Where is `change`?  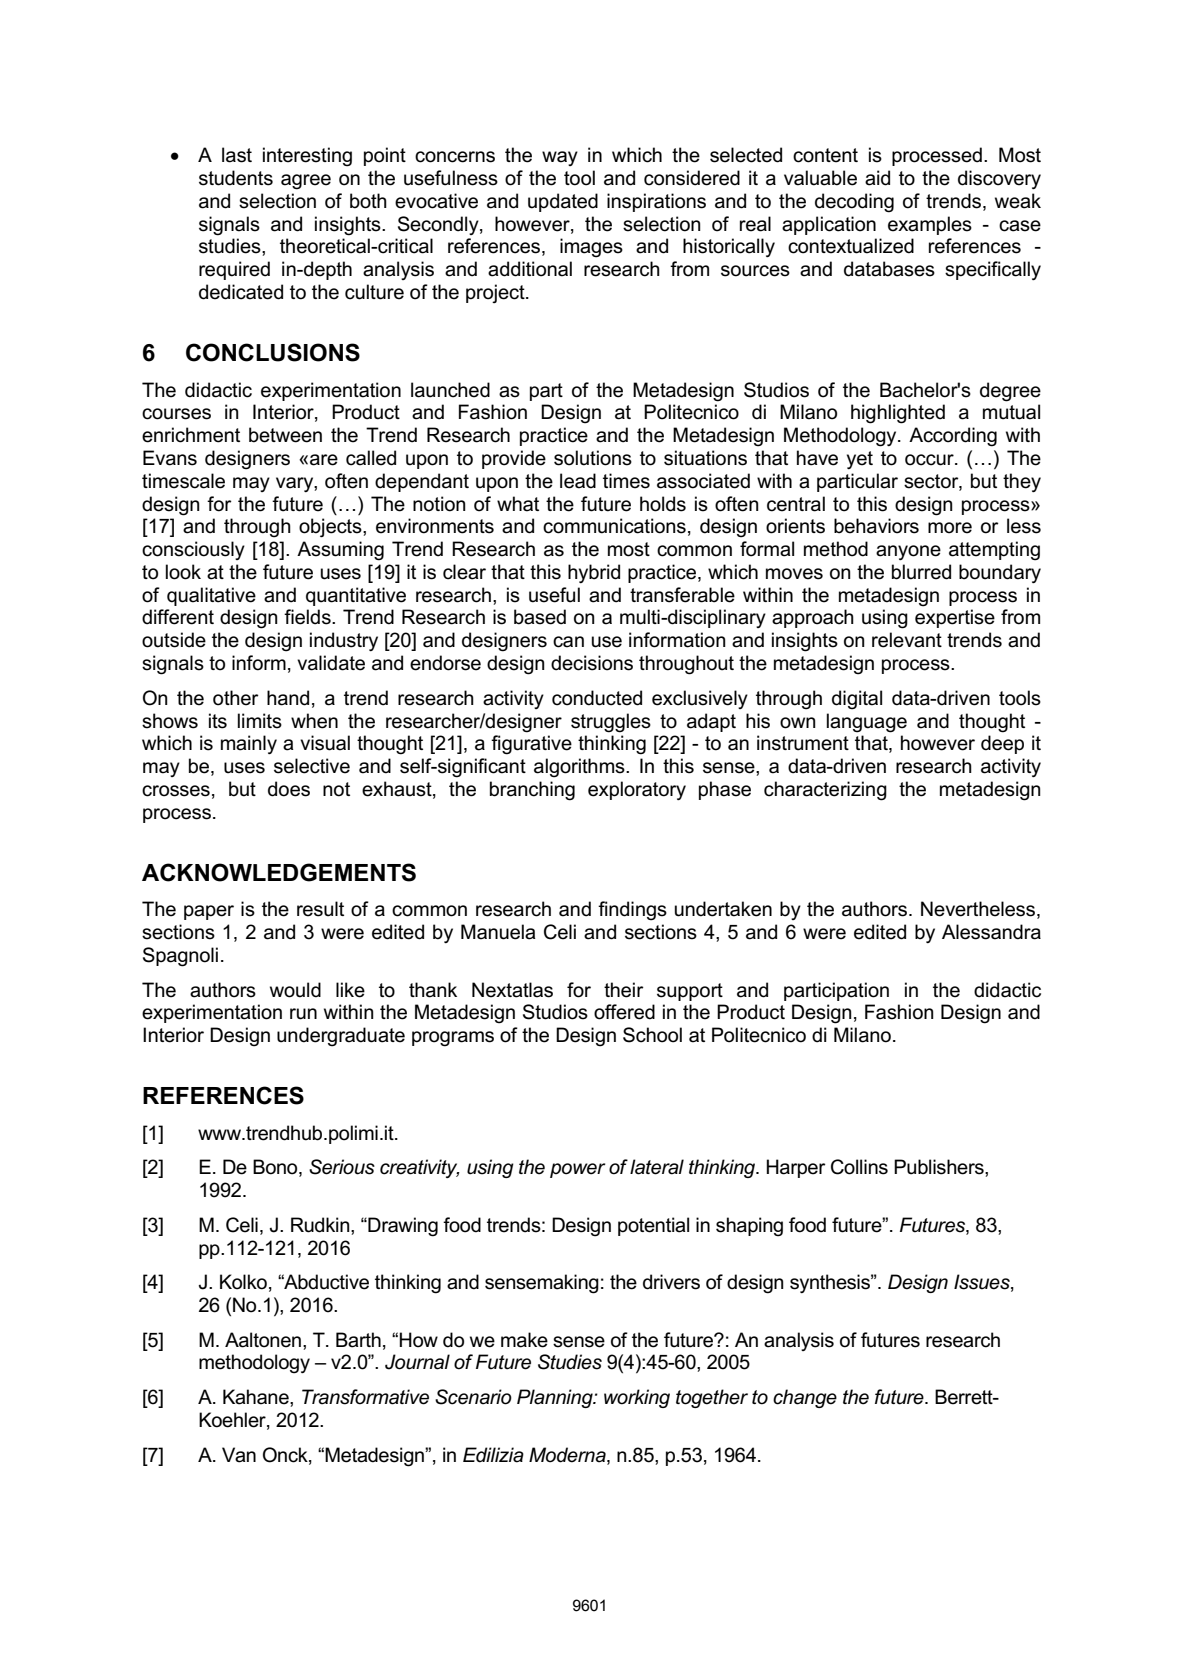
change is located at coordinates (805, 1398).
